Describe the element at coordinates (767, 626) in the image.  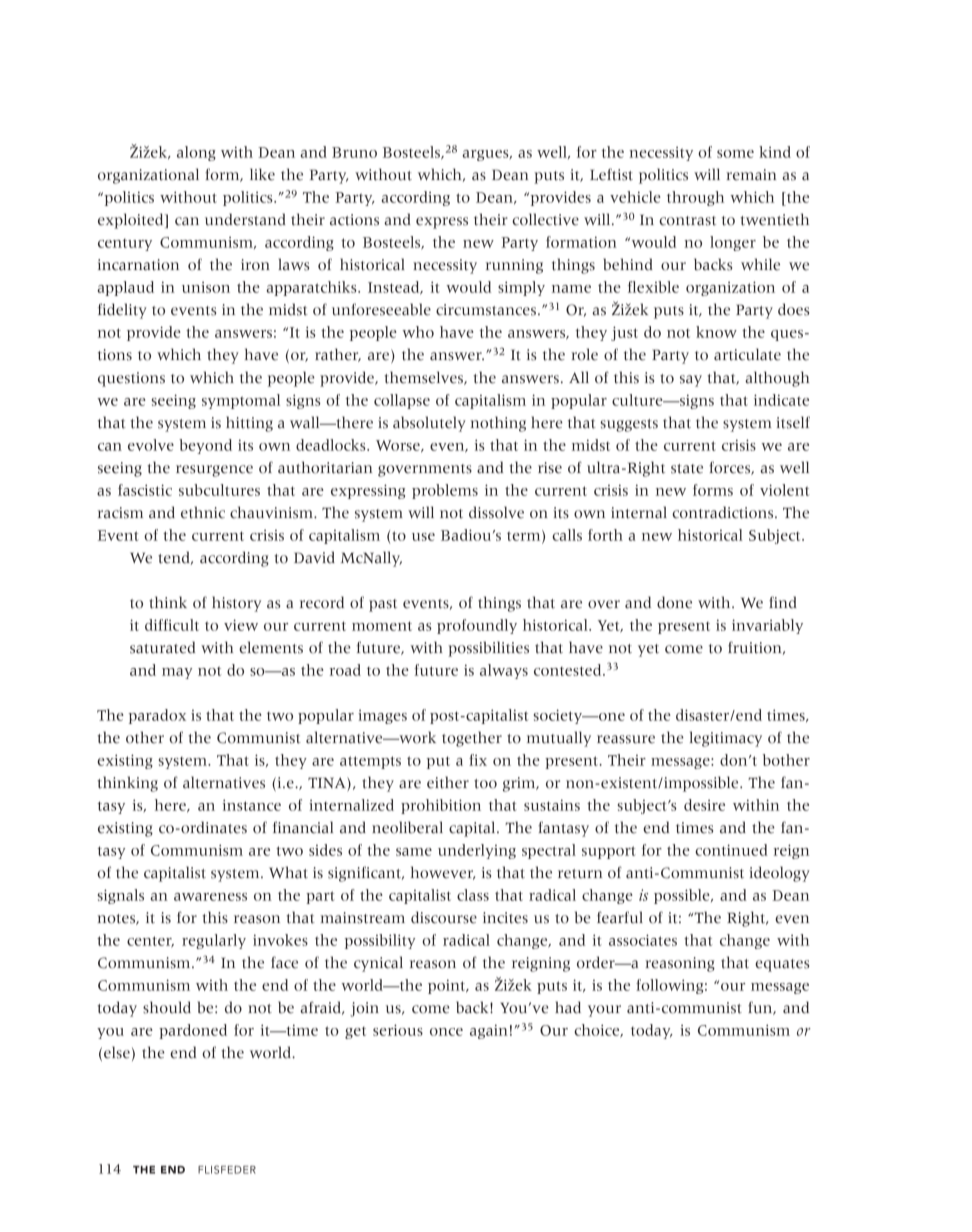
I see `invariably` at that location.
